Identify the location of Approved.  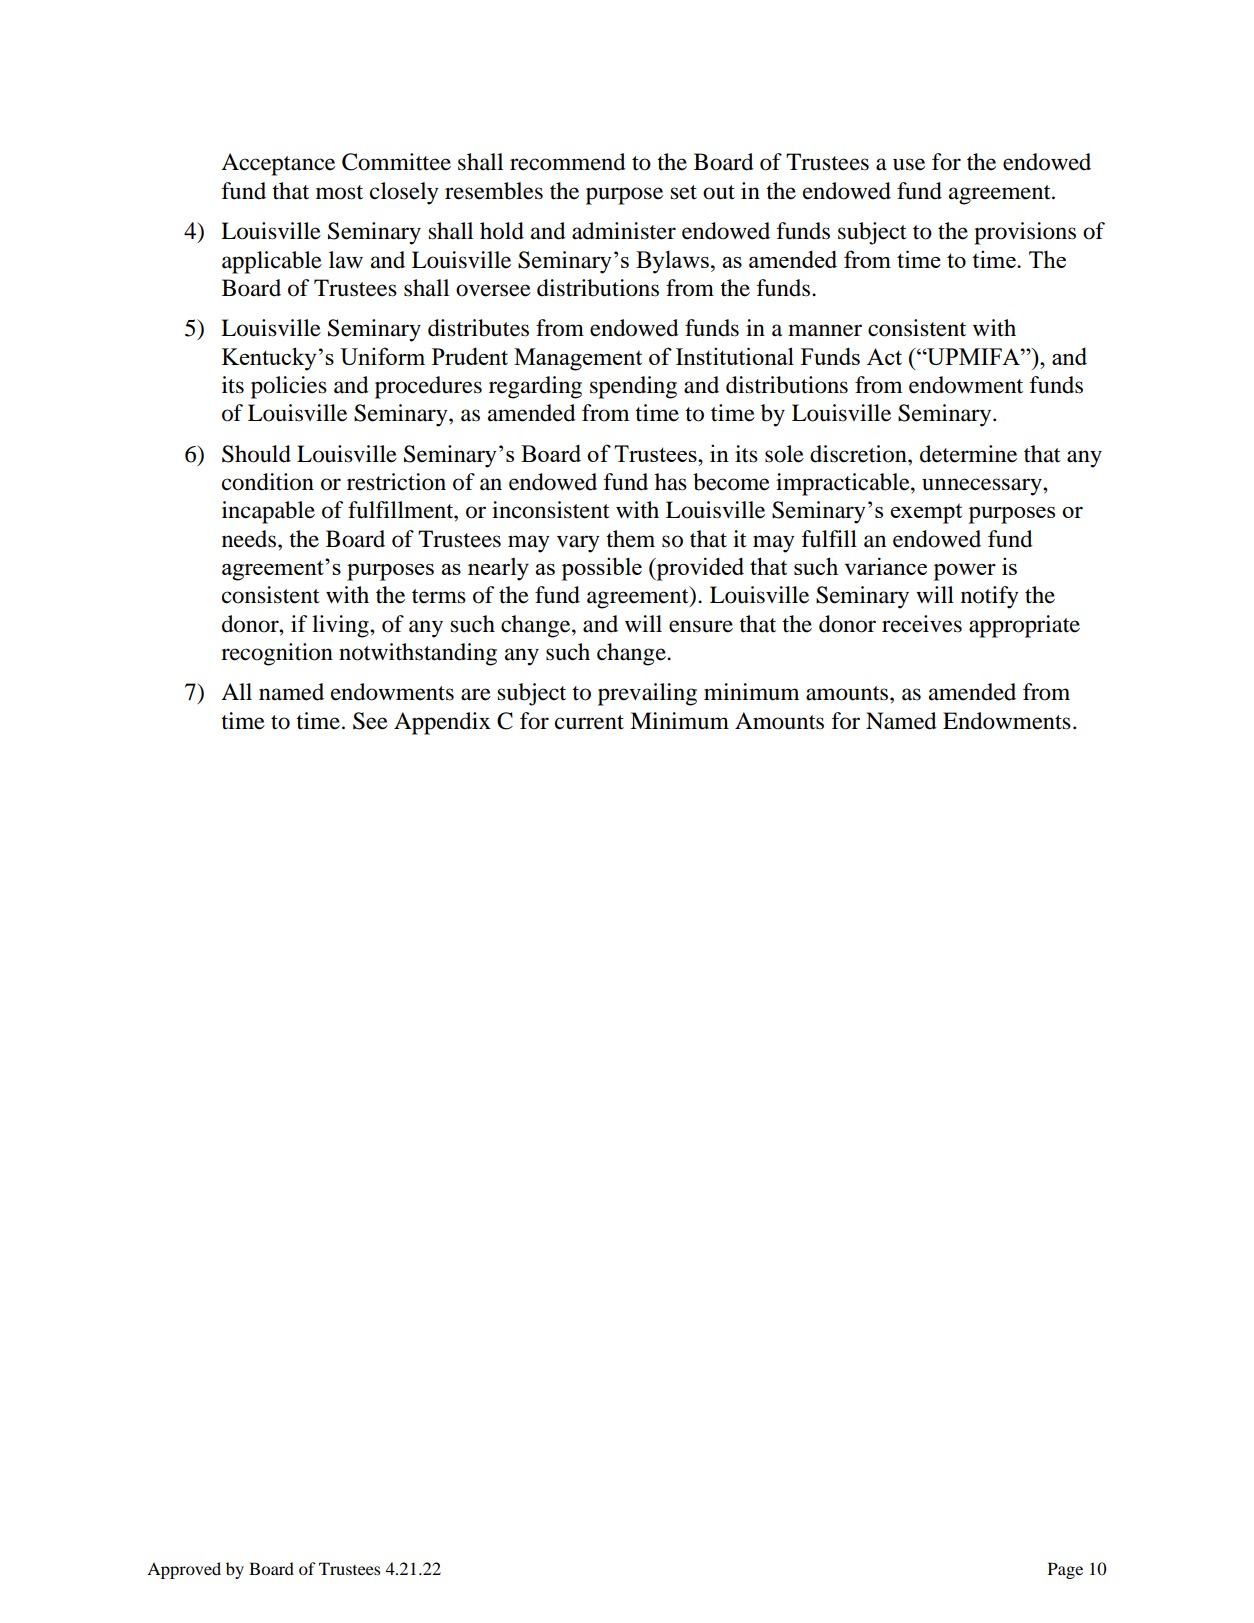
(184, 1570).
